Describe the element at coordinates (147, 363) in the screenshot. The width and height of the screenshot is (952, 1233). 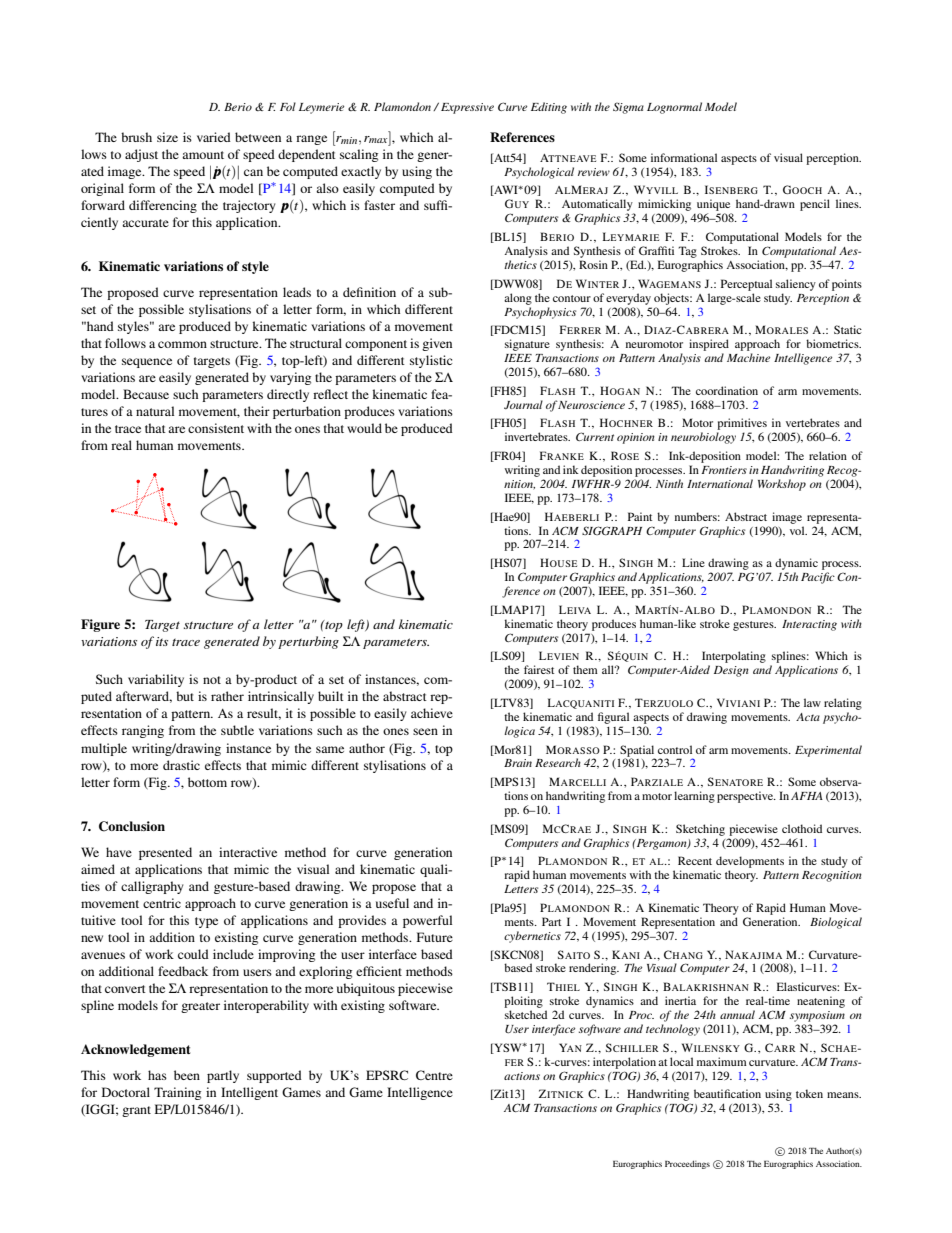
I see `sequence` at that location.
